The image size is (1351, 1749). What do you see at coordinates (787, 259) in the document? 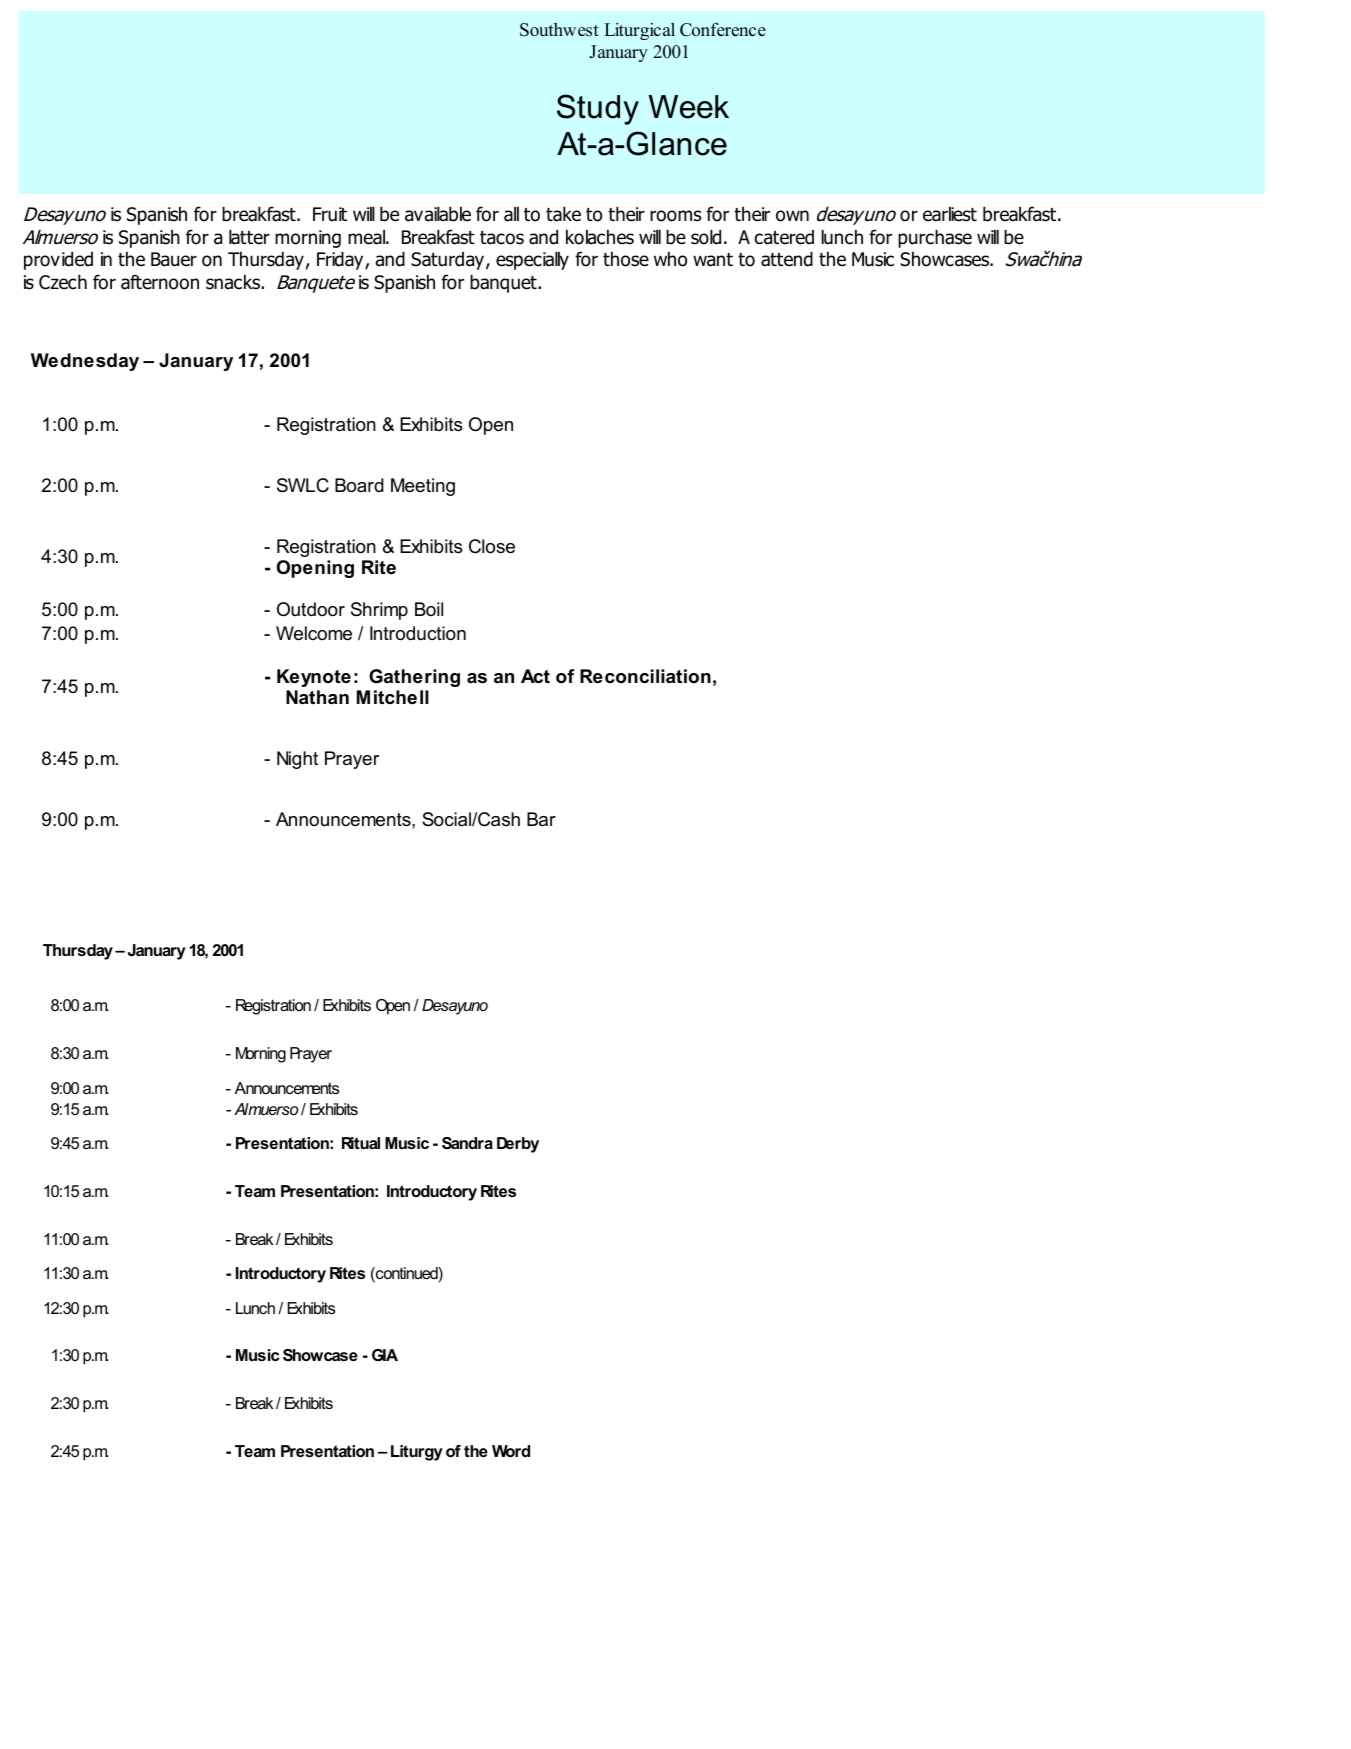
I see `attend` at bounding box center [787, 259].
